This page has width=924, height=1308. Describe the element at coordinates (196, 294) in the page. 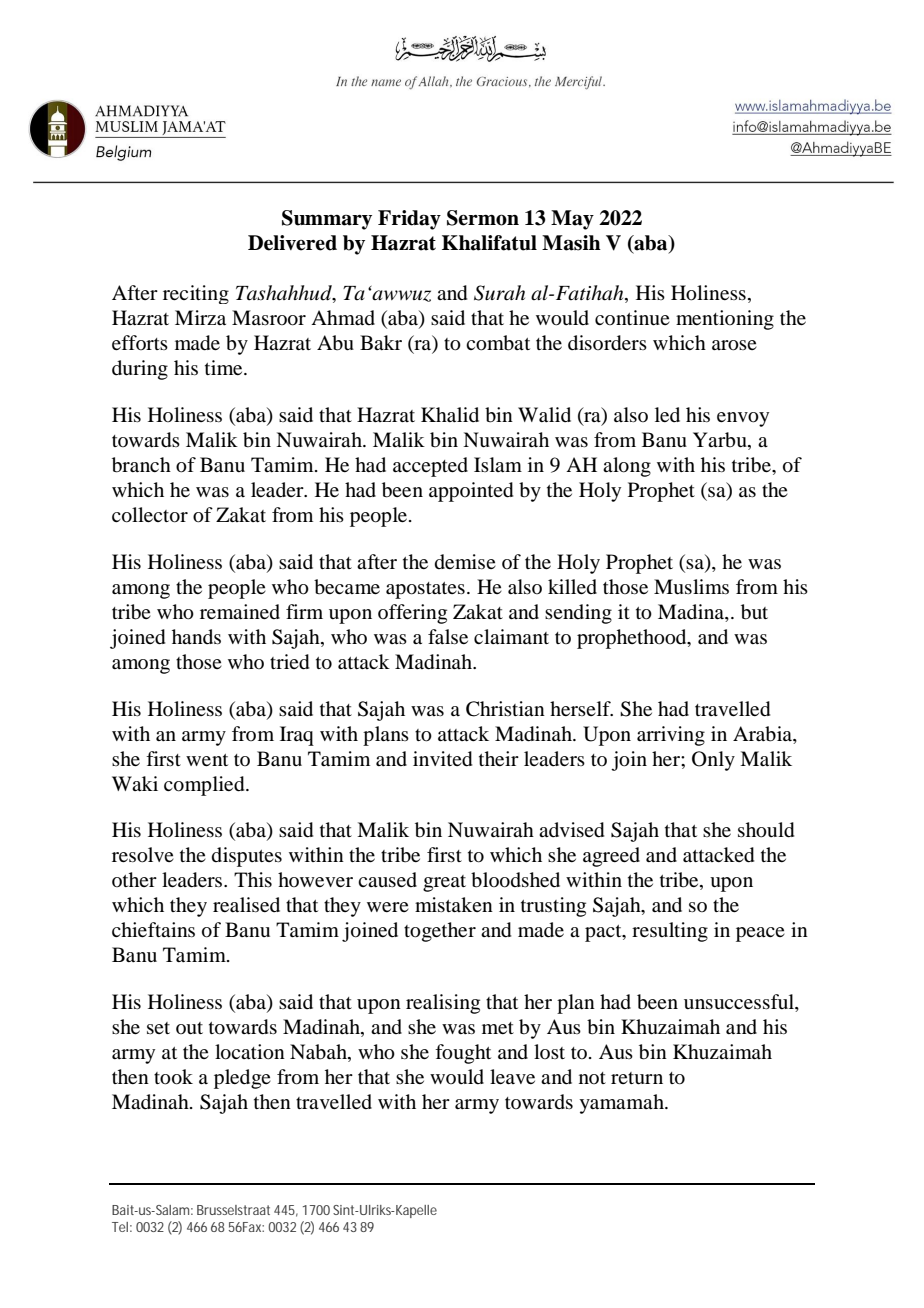

I see `reciting` at that location.
